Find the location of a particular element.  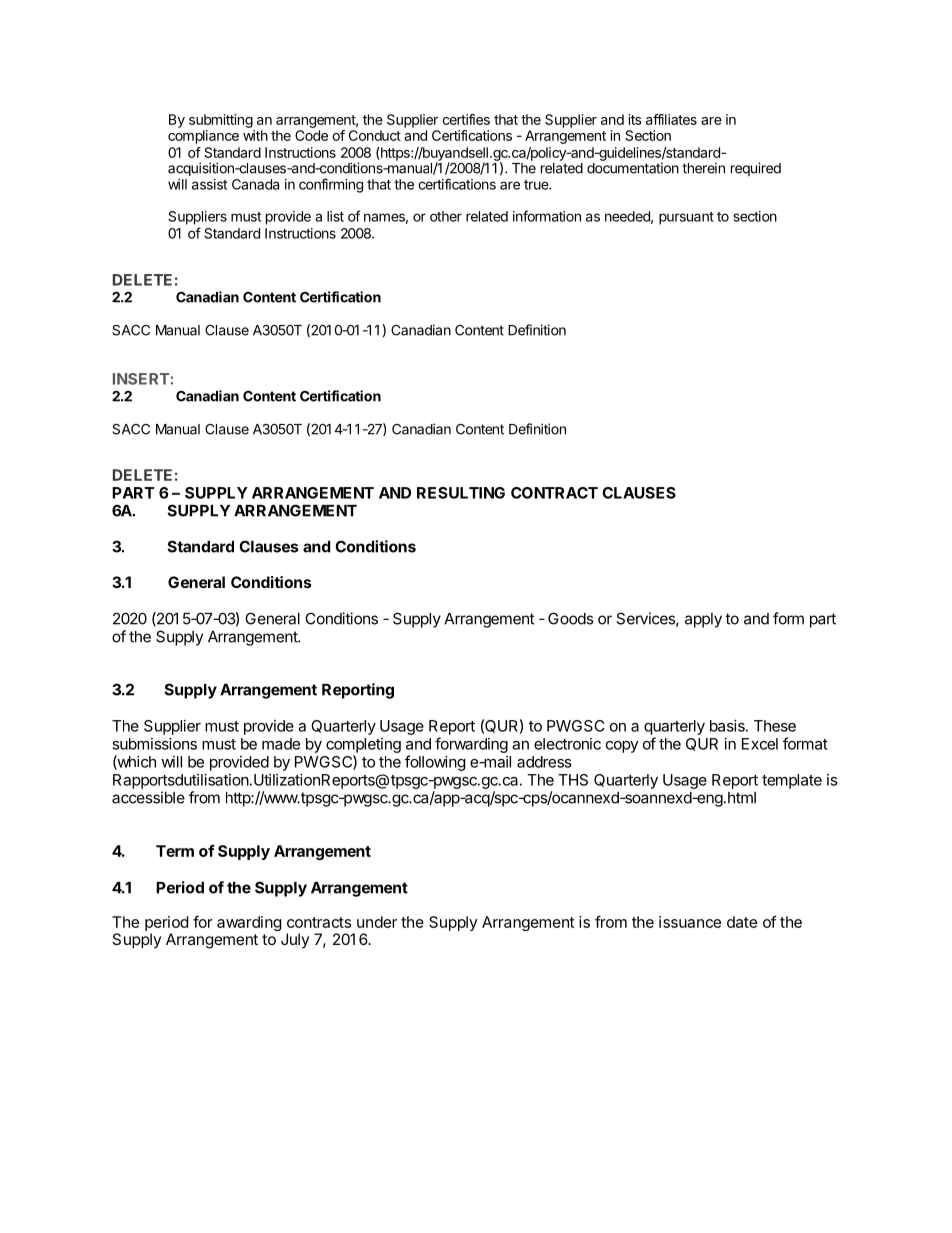

other is located at coordinates (446, 216).
